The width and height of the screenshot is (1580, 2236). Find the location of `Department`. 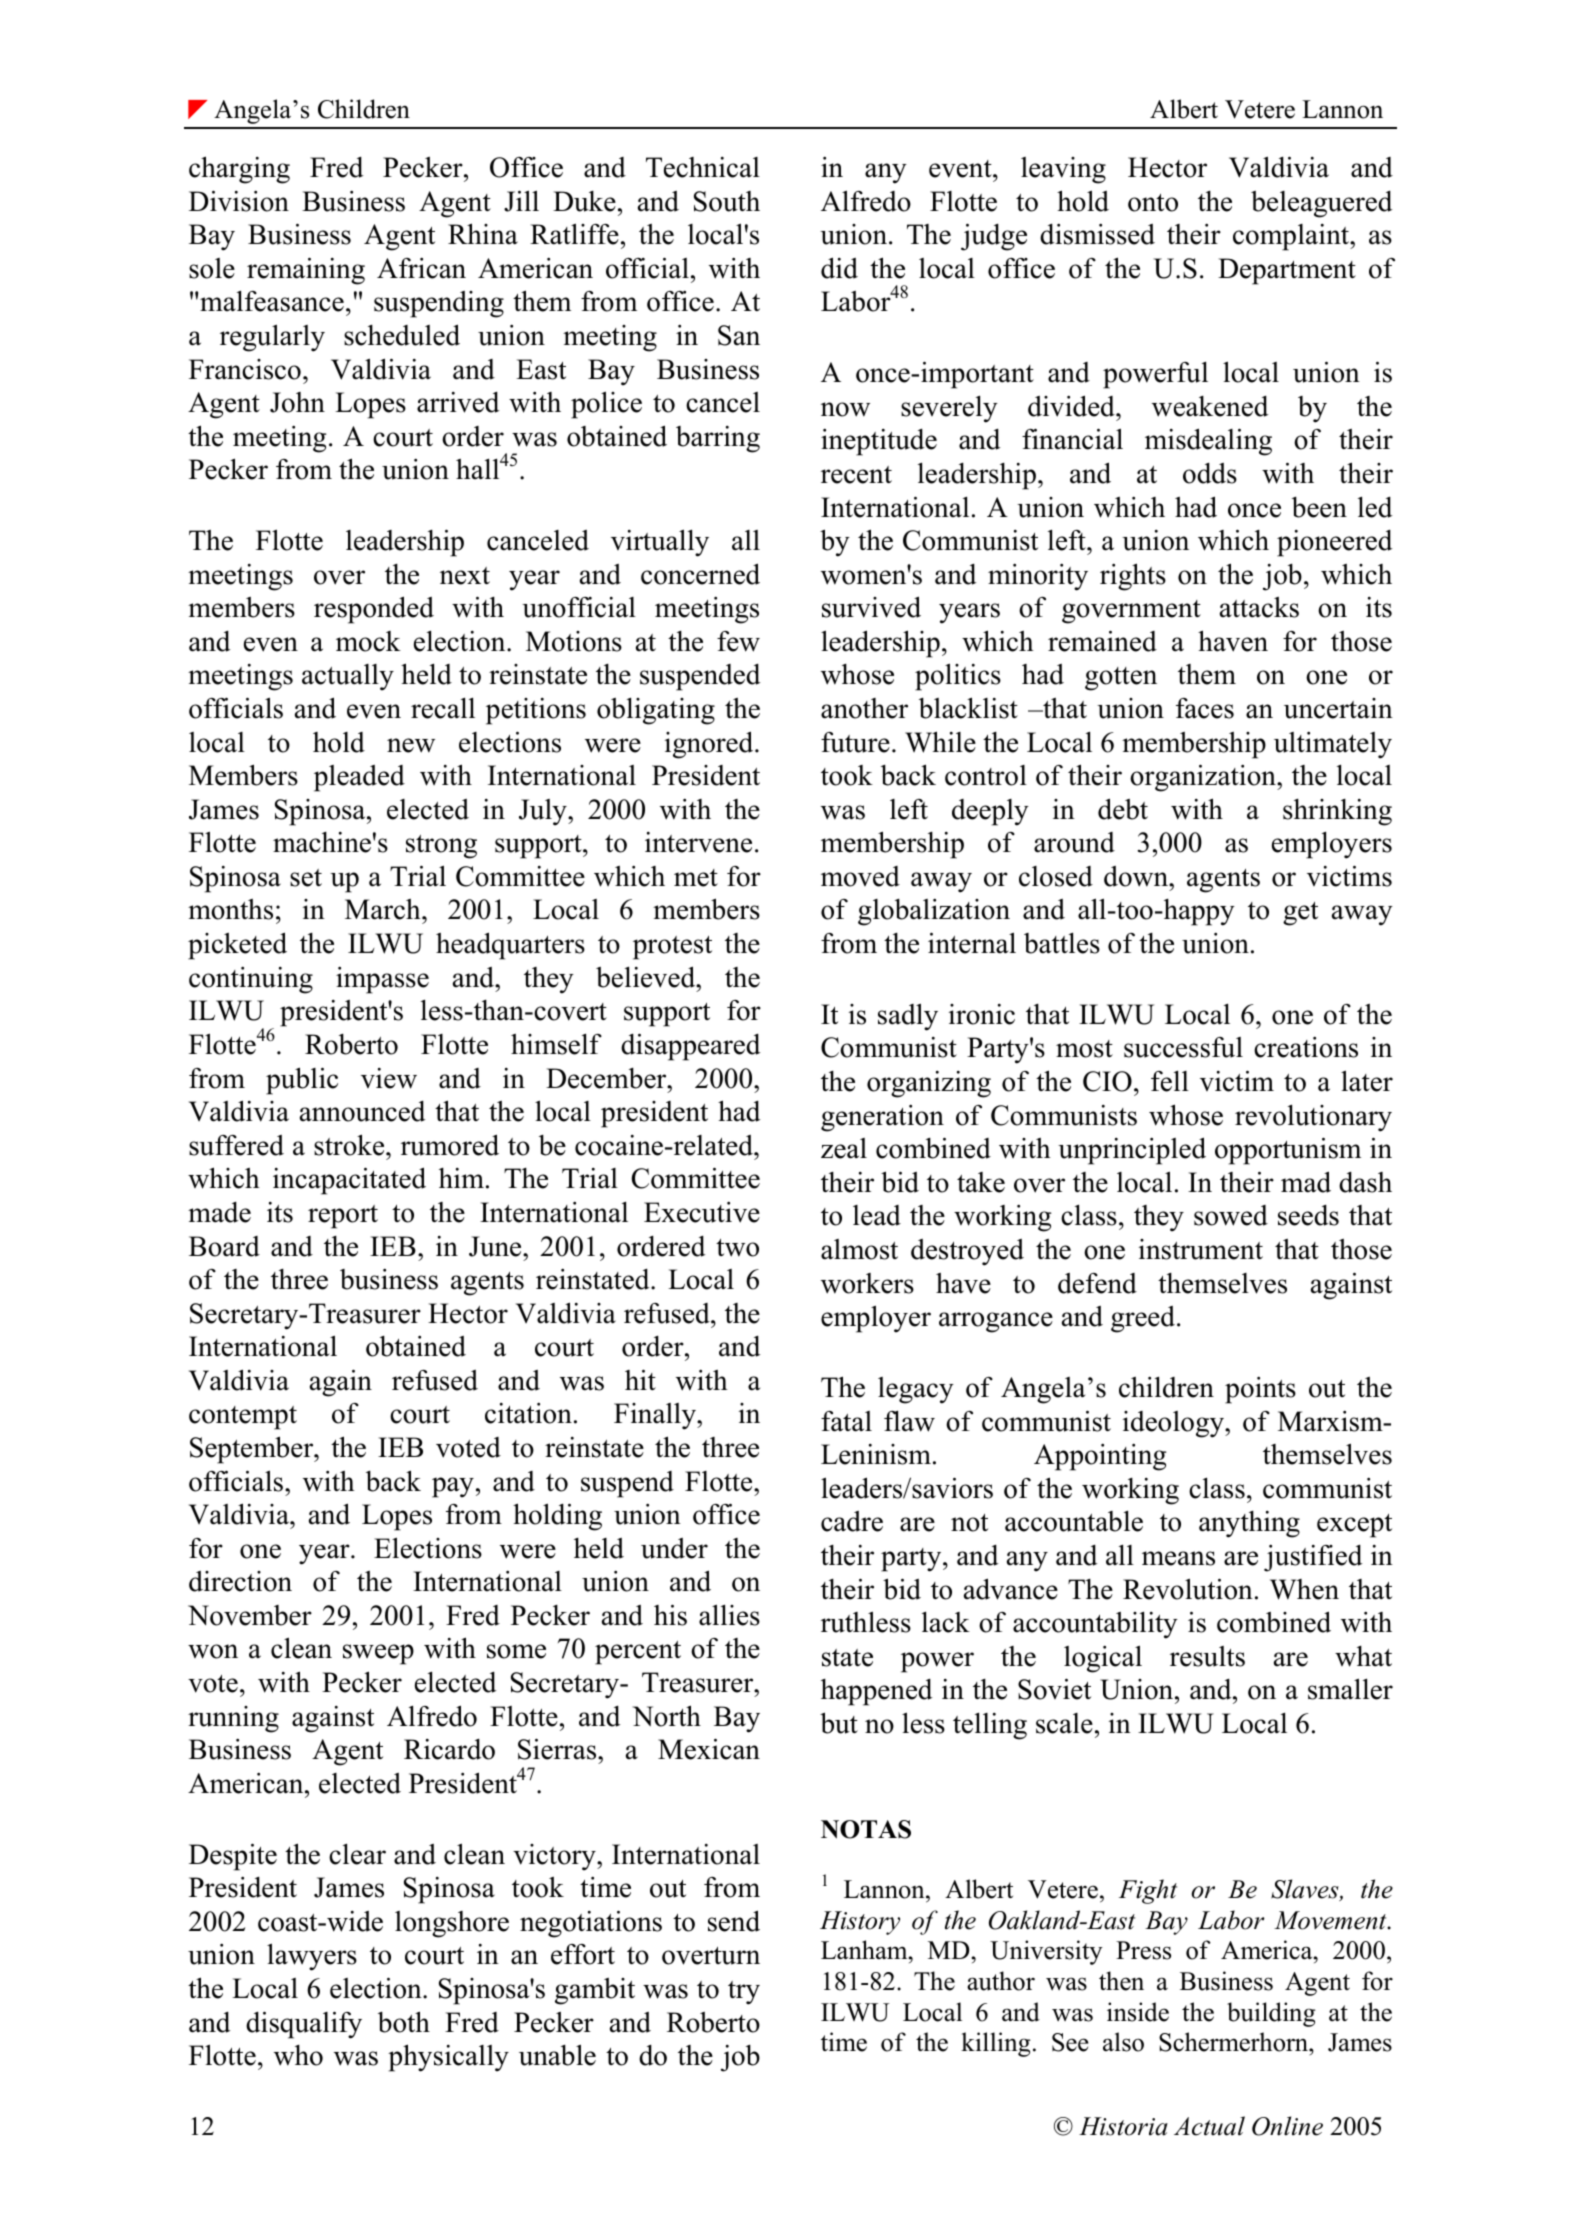

Department is located at coordinates (1287, 271).
